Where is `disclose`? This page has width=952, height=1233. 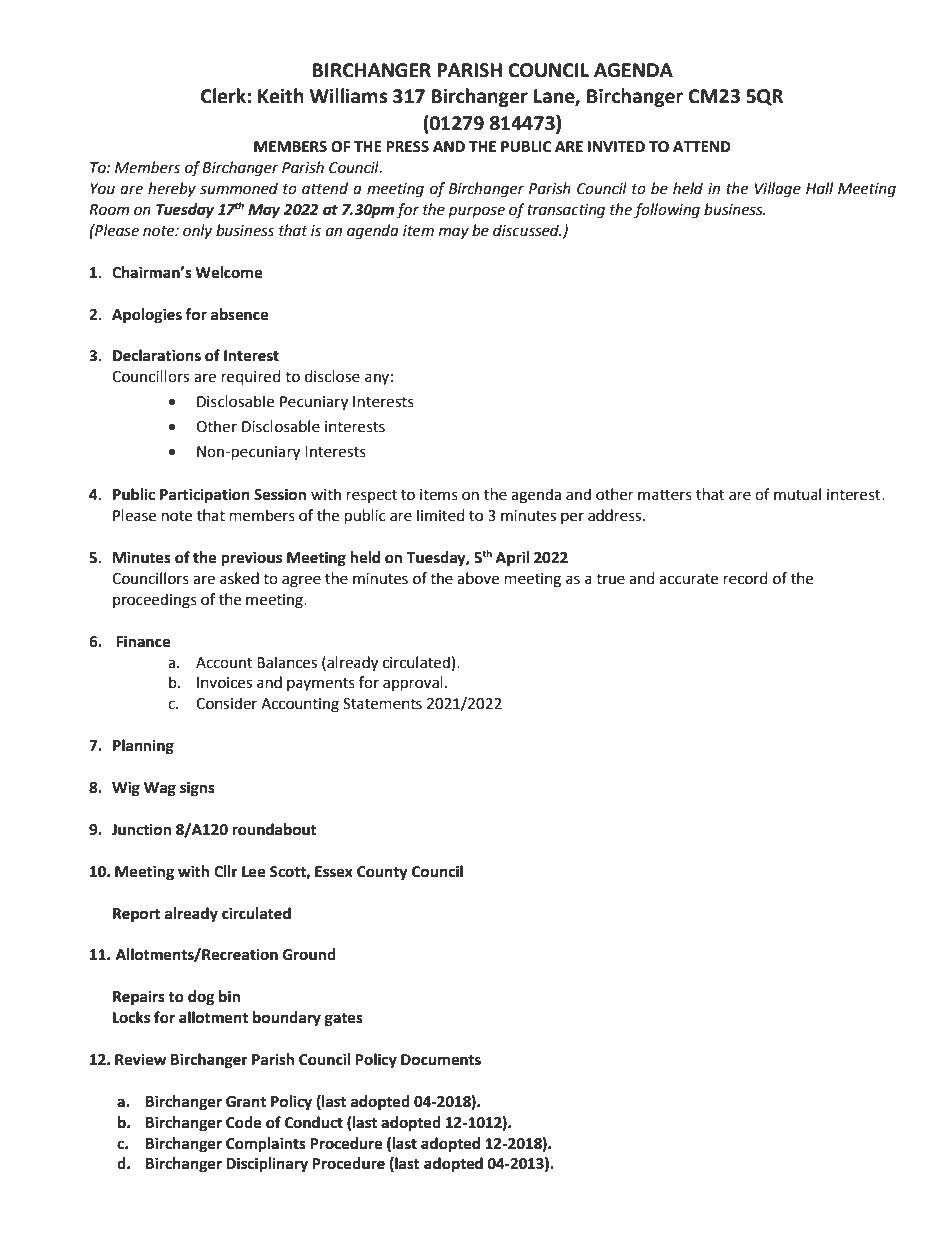
disclose is located at coordinates (332, 376).
